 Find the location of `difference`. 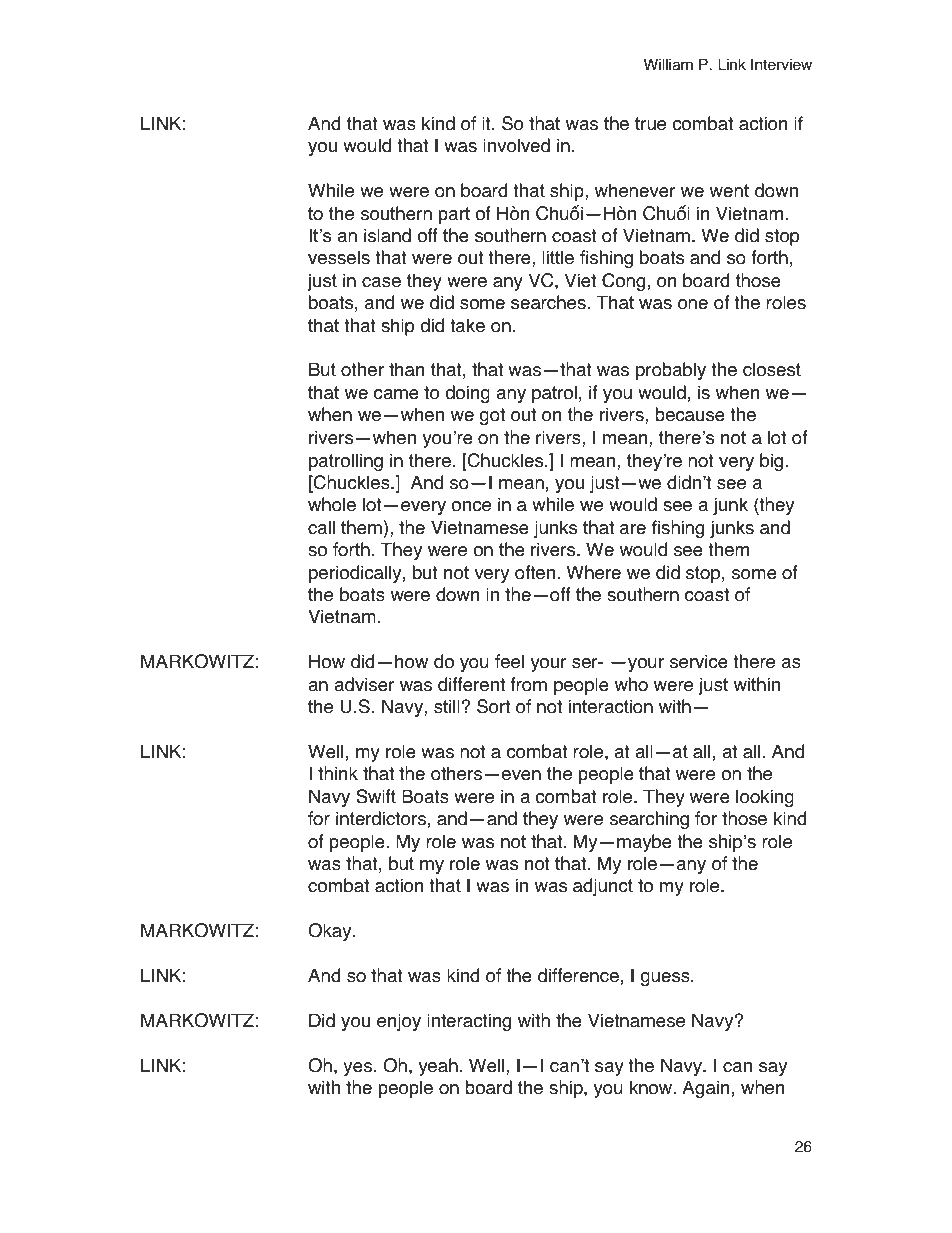

difference is located at coordinates (578, 975).
